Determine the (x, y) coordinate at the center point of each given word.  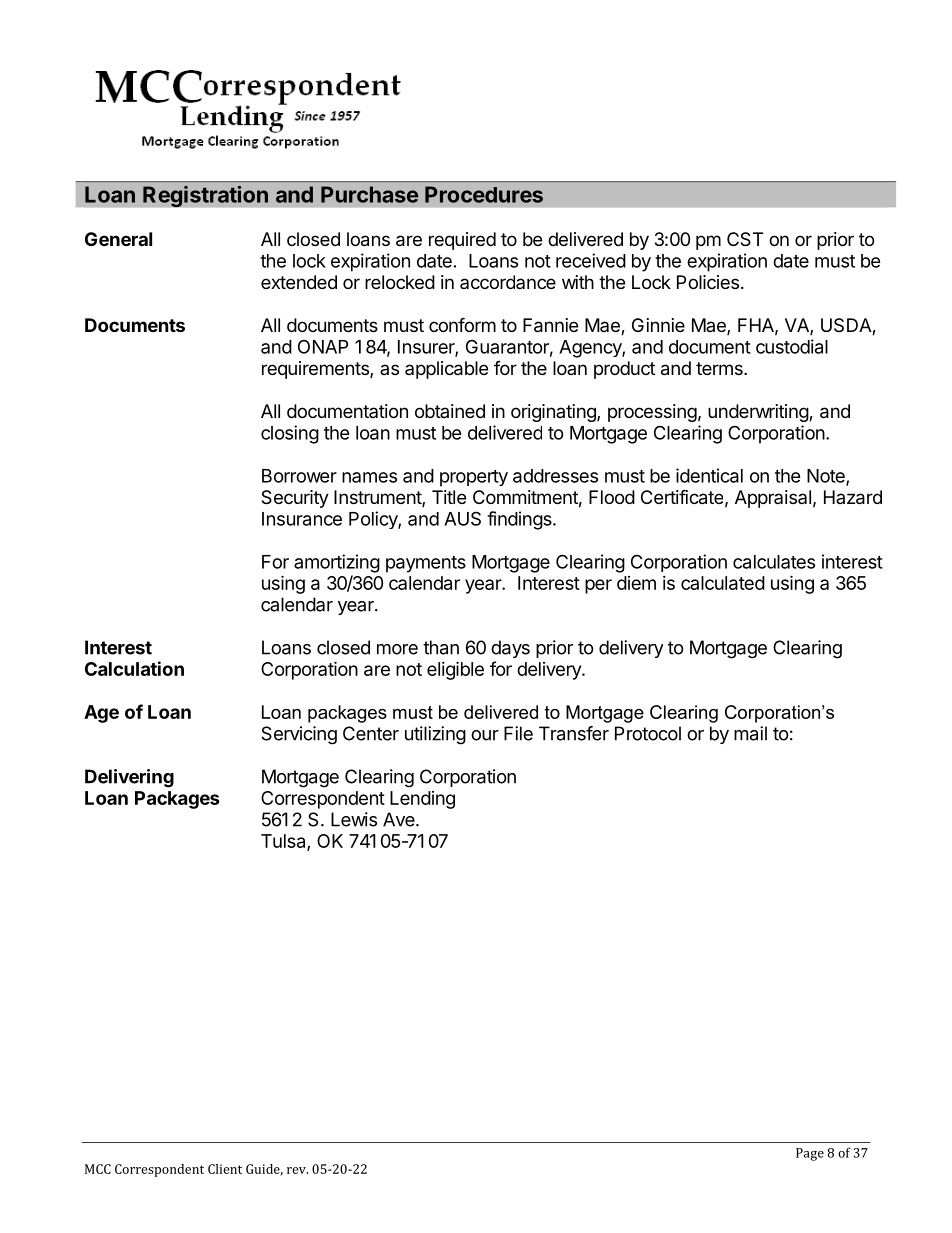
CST (745, 239)
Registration (205, 196)
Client (225, 1169)
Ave (400, 819)
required (462, 241)
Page (810, 1154)
